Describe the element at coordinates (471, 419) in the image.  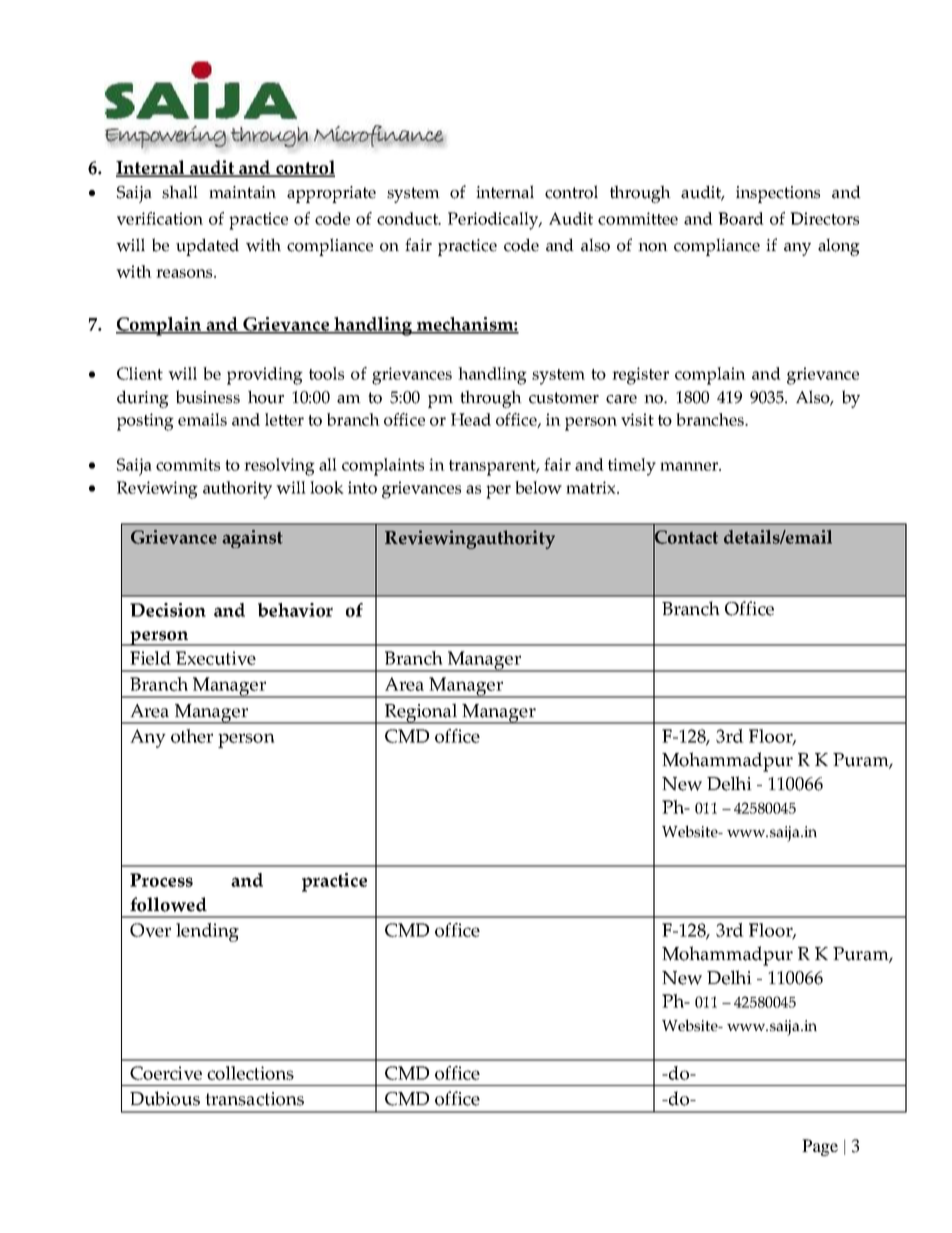
I see `Head` at that location.
